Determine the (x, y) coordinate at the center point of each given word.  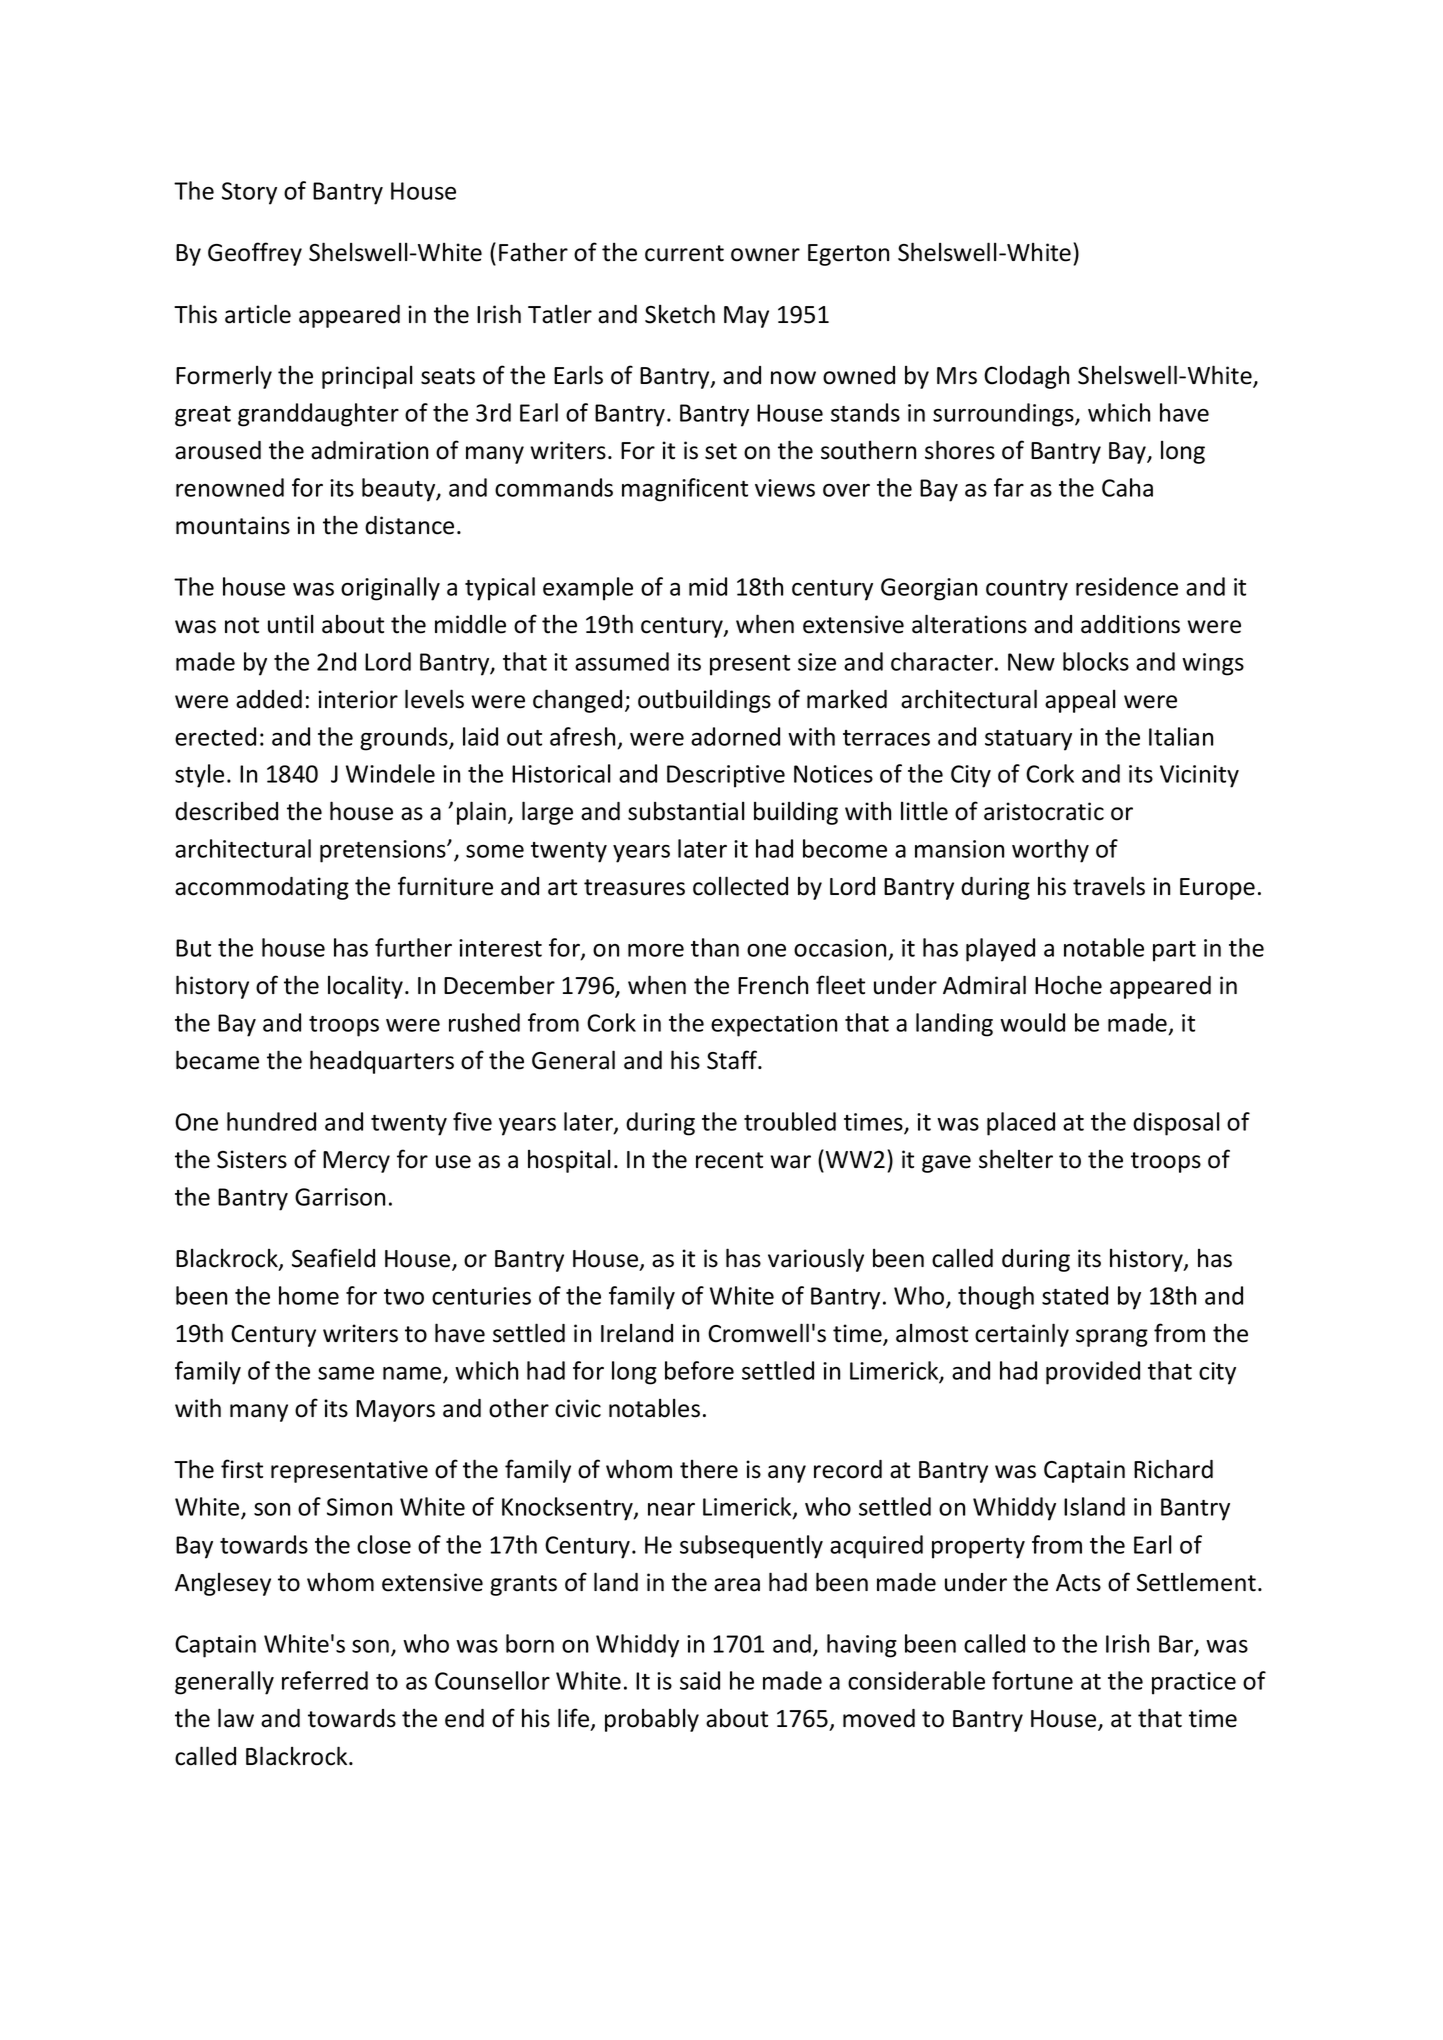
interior (358, 699)
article (258, 314)
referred (325, 1680)
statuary (1028, 740)
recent (729, 1160)
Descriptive (726, 776)
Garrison (340, 1197)
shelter (1016, 1159)
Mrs (957, 376)
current (684, 253)
